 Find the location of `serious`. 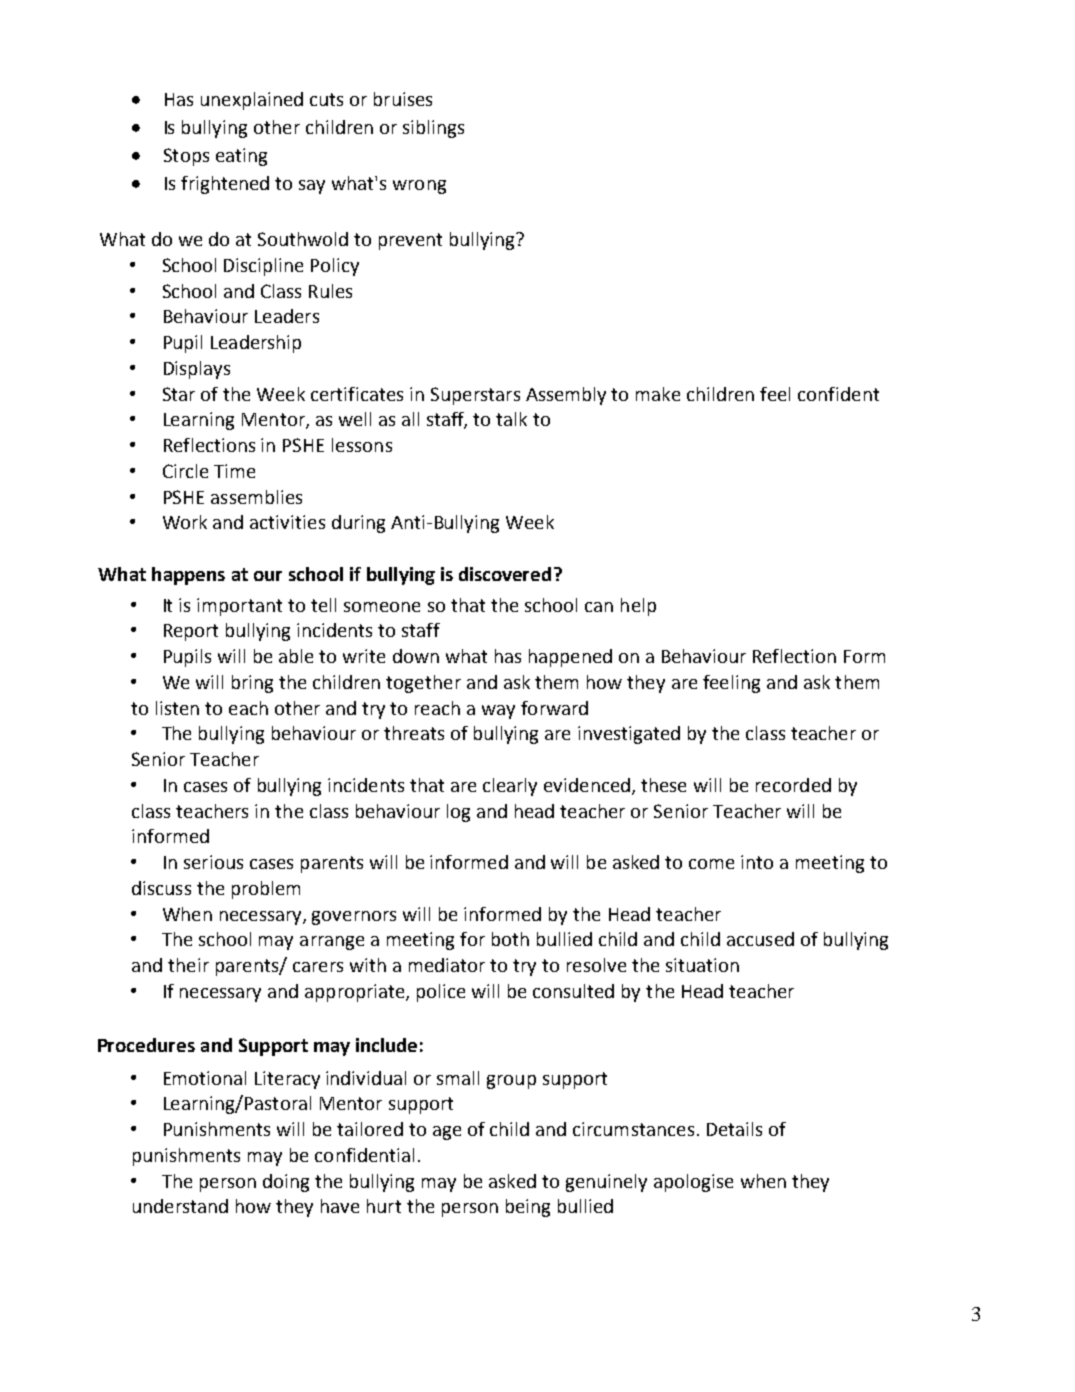

serious is located at coordinates (213, 862).
